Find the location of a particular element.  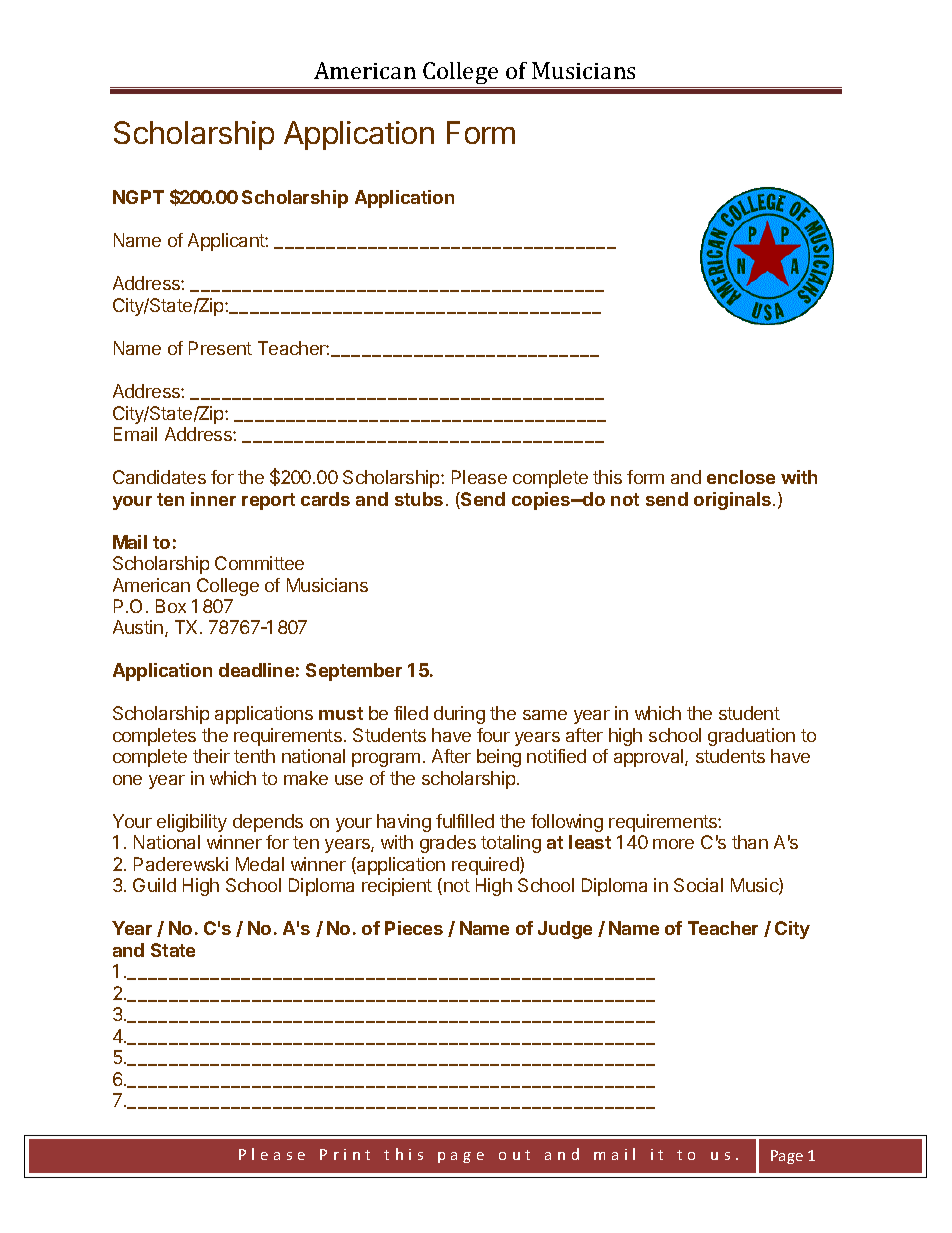

stubs is located at coordinates (419, 499).
